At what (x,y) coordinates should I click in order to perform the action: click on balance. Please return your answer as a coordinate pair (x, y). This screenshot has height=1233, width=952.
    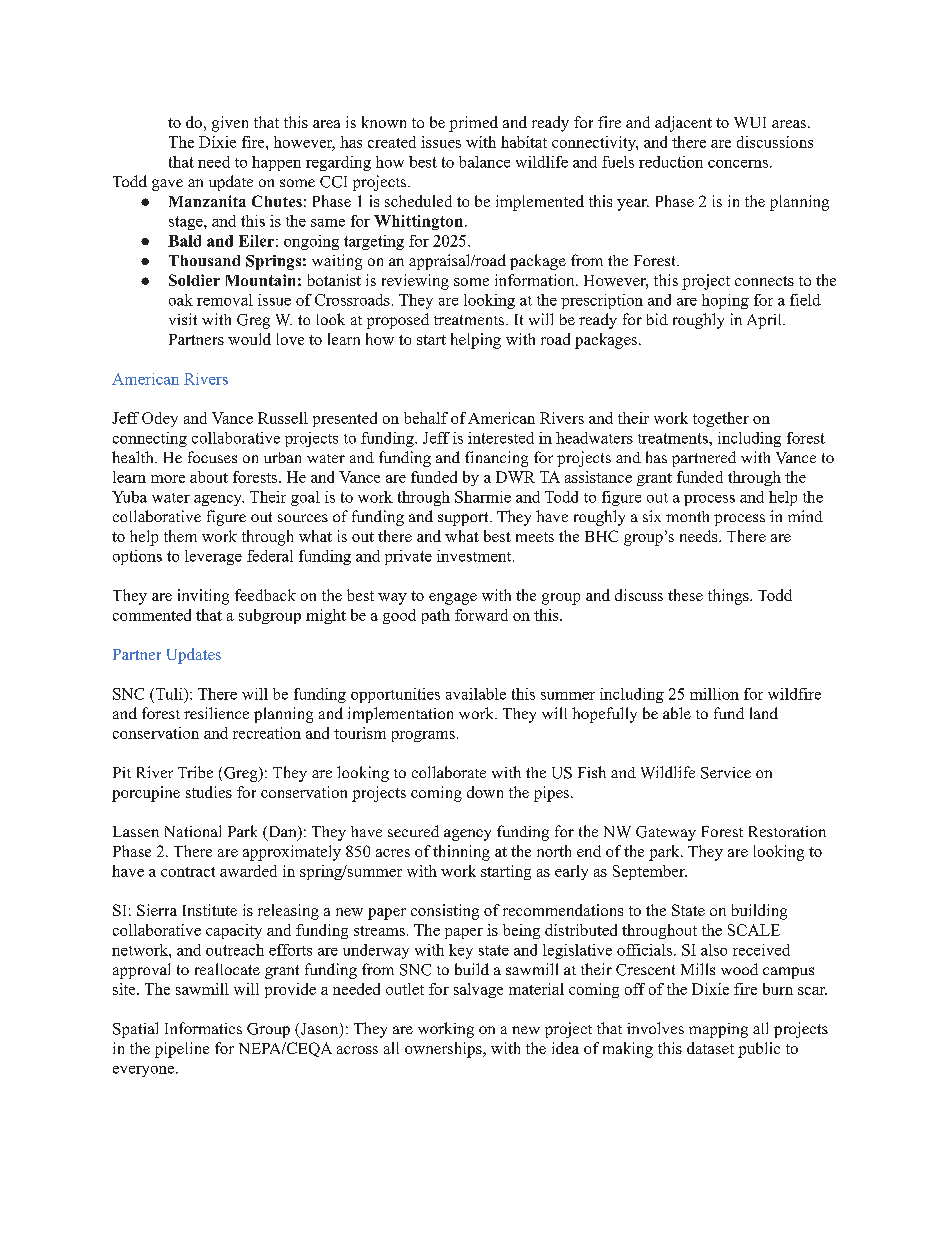
    Looking at the image, I should click on (484, 162).
